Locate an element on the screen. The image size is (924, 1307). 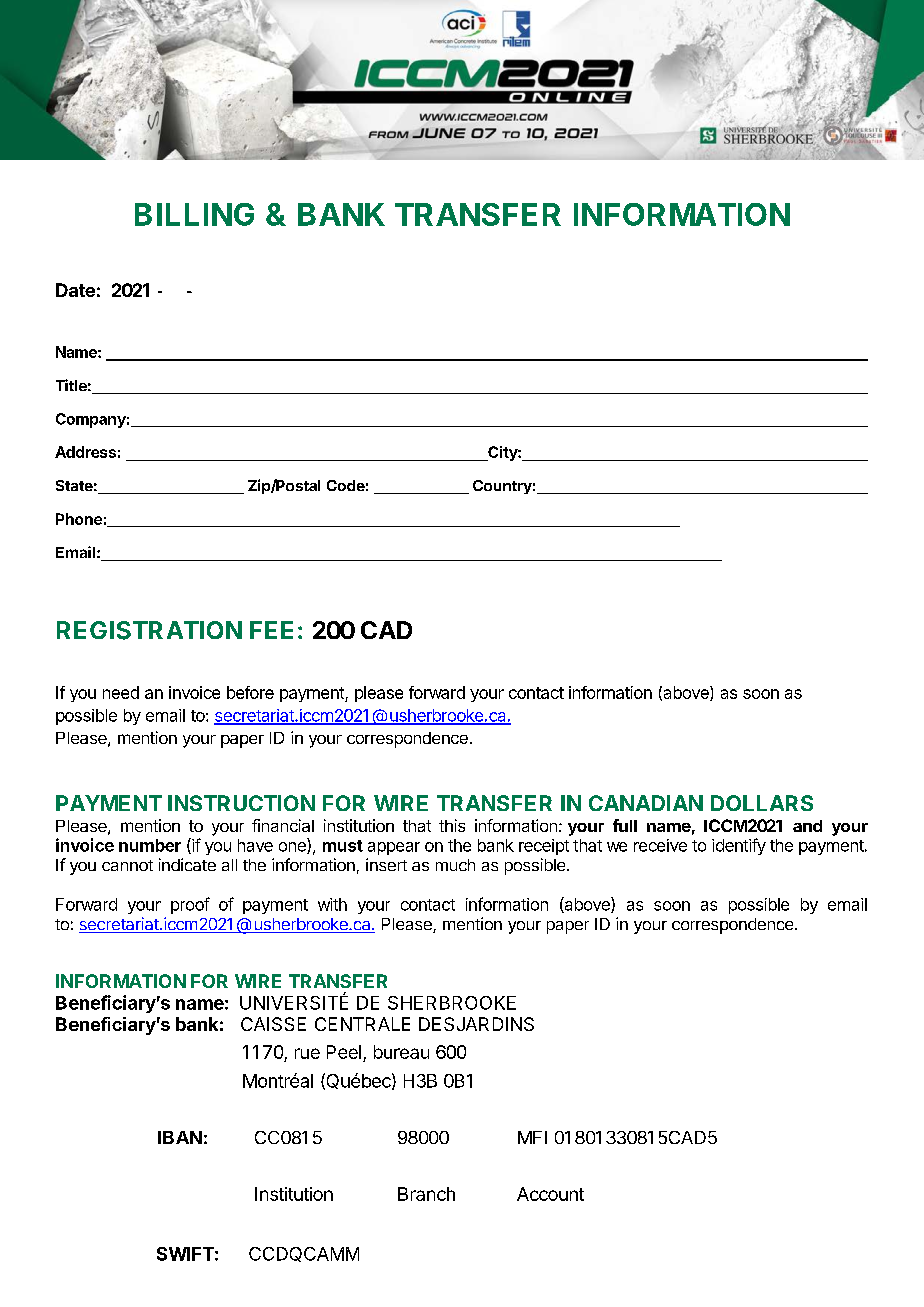
IBAN is located at coordinates (180, 1137).
